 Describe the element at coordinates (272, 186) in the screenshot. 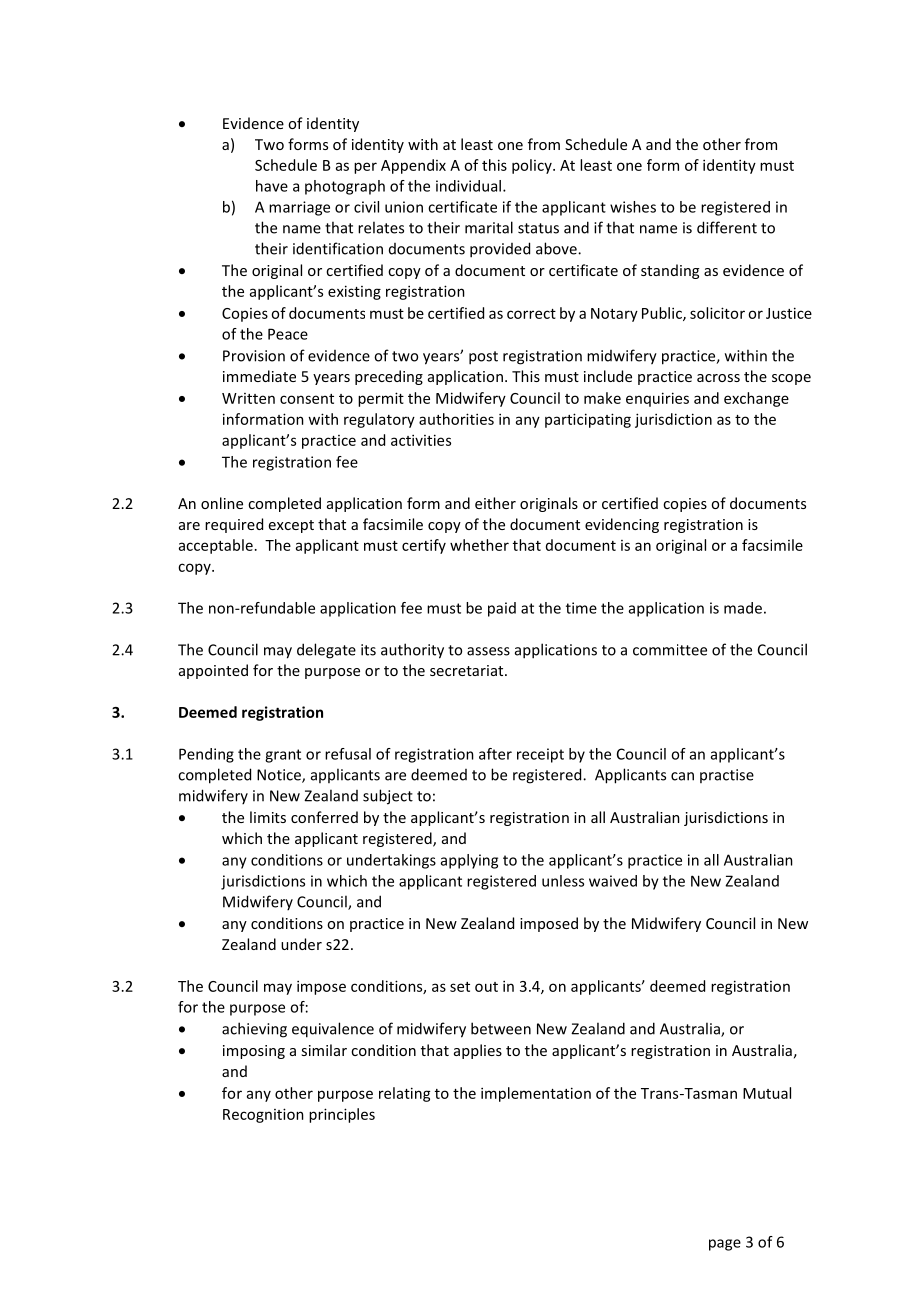

I see `have` at that location.
